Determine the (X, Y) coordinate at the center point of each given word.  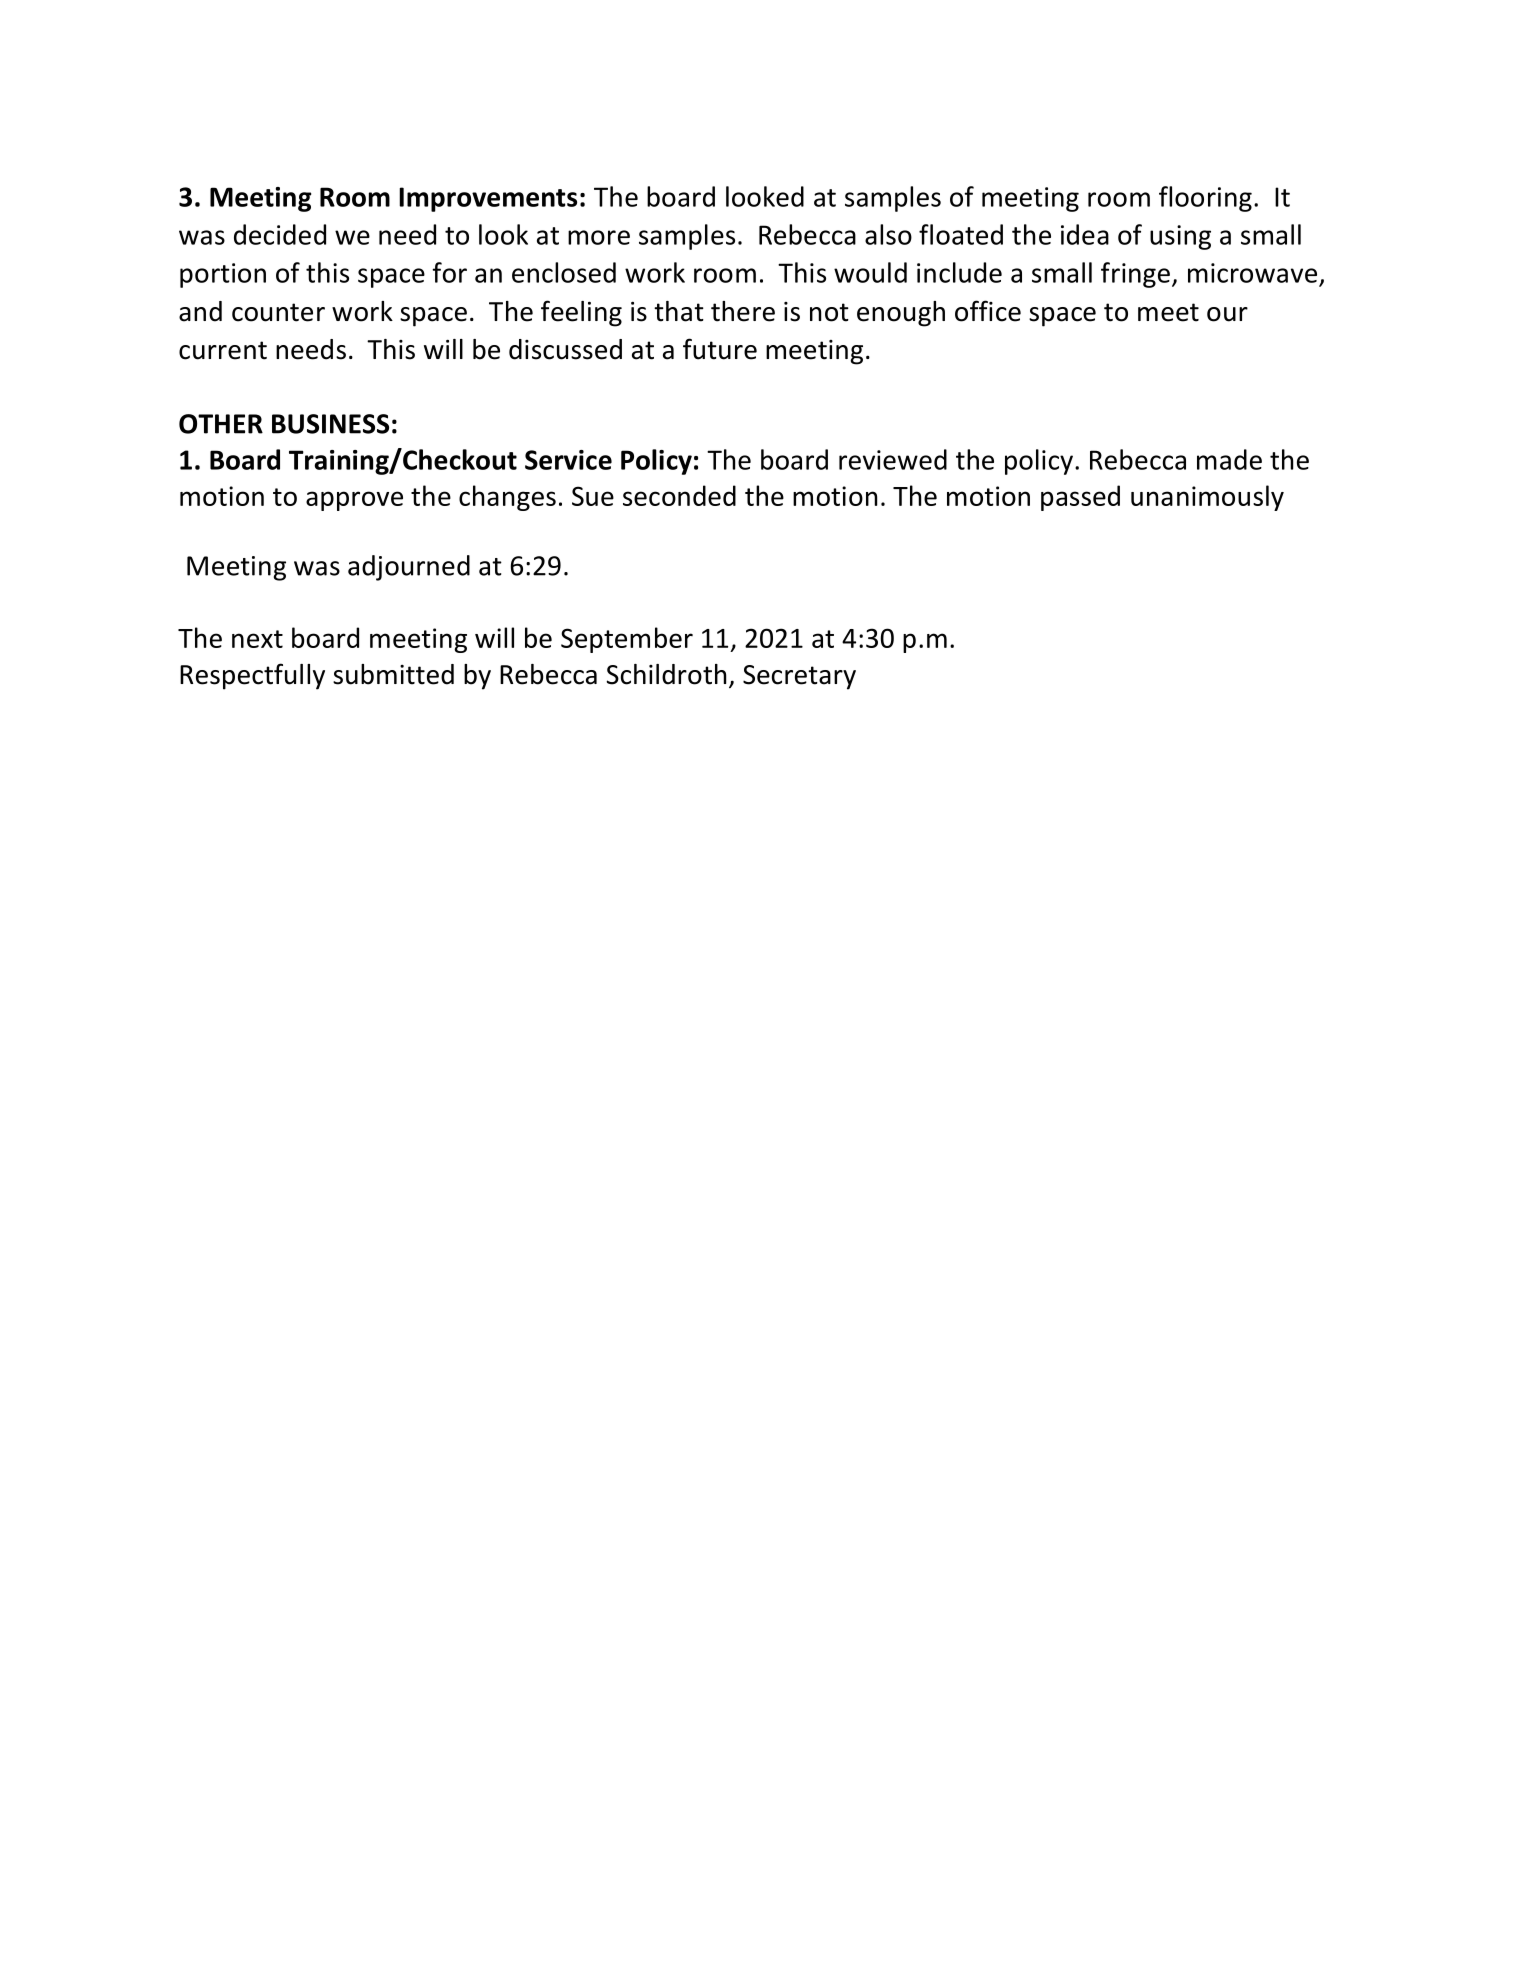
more (599, 237)
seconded (679, 495)
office (988, 311)
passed (1080, 498)
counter (278, 312)
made (1229, 459)
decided (280, 234)
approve (354, 501)
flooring (1205, 199)
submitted (393, 674)
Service (568, 460)
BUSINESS (330, 424)
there (743, 311)
